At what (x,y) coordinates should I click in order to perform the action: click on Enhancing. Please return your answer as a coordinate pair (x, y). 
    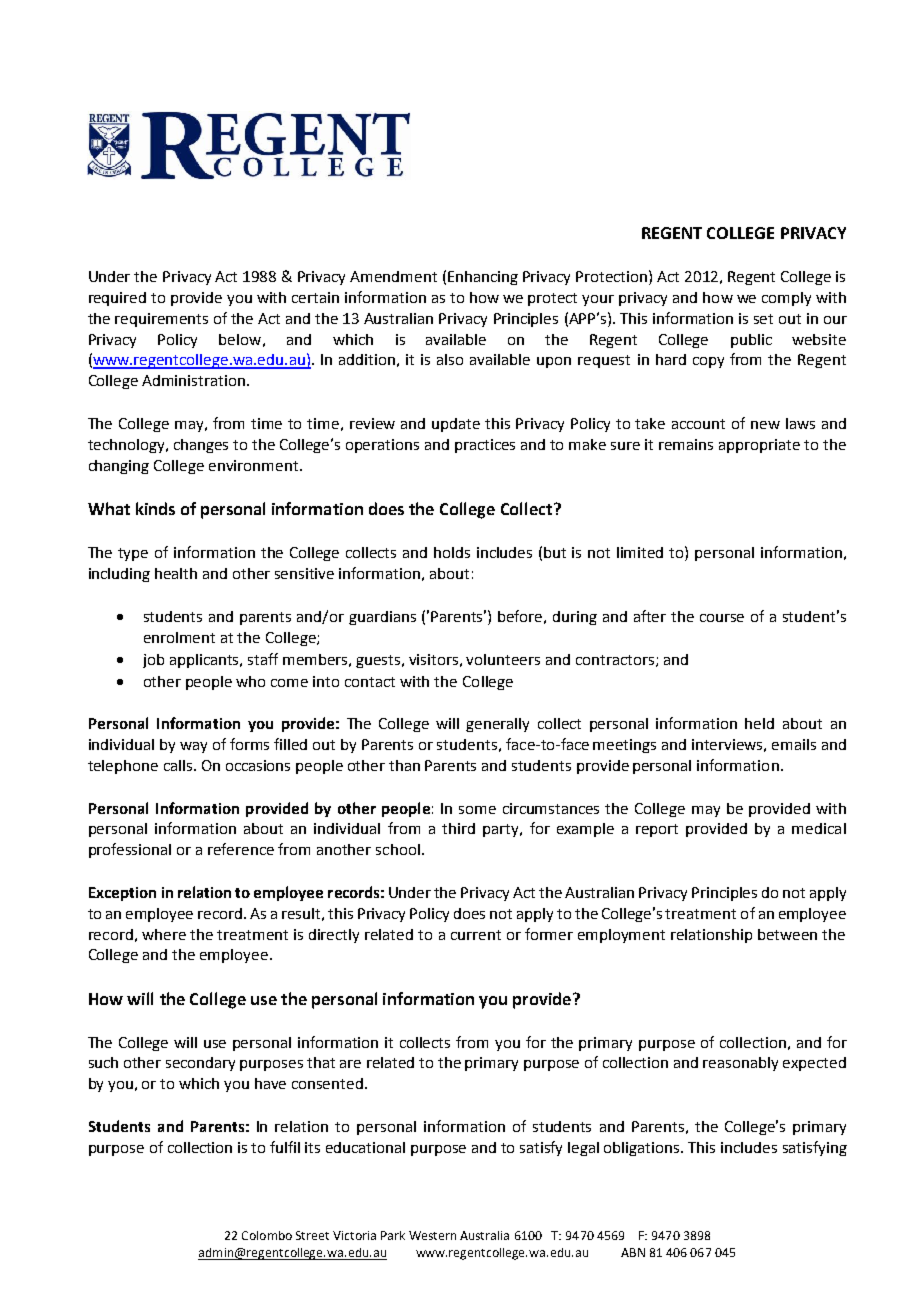
    Looking at the image, I should click on (483, 278).
